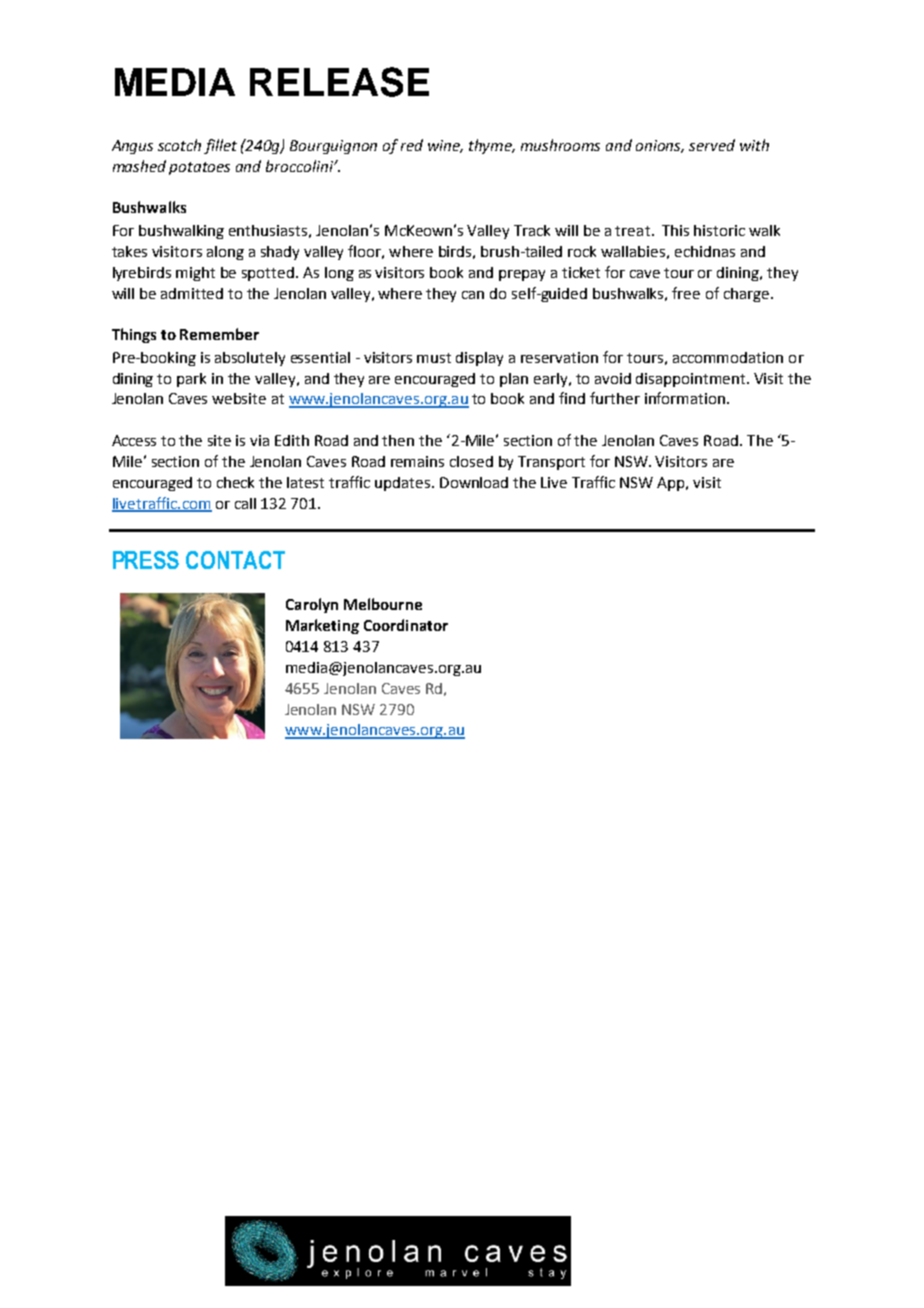 Image resolution: width=924 pixels, height=1308 pixels. Describe the element at coordinates (312, 605) in the screenshot. I see `Carolyn` at that location.
